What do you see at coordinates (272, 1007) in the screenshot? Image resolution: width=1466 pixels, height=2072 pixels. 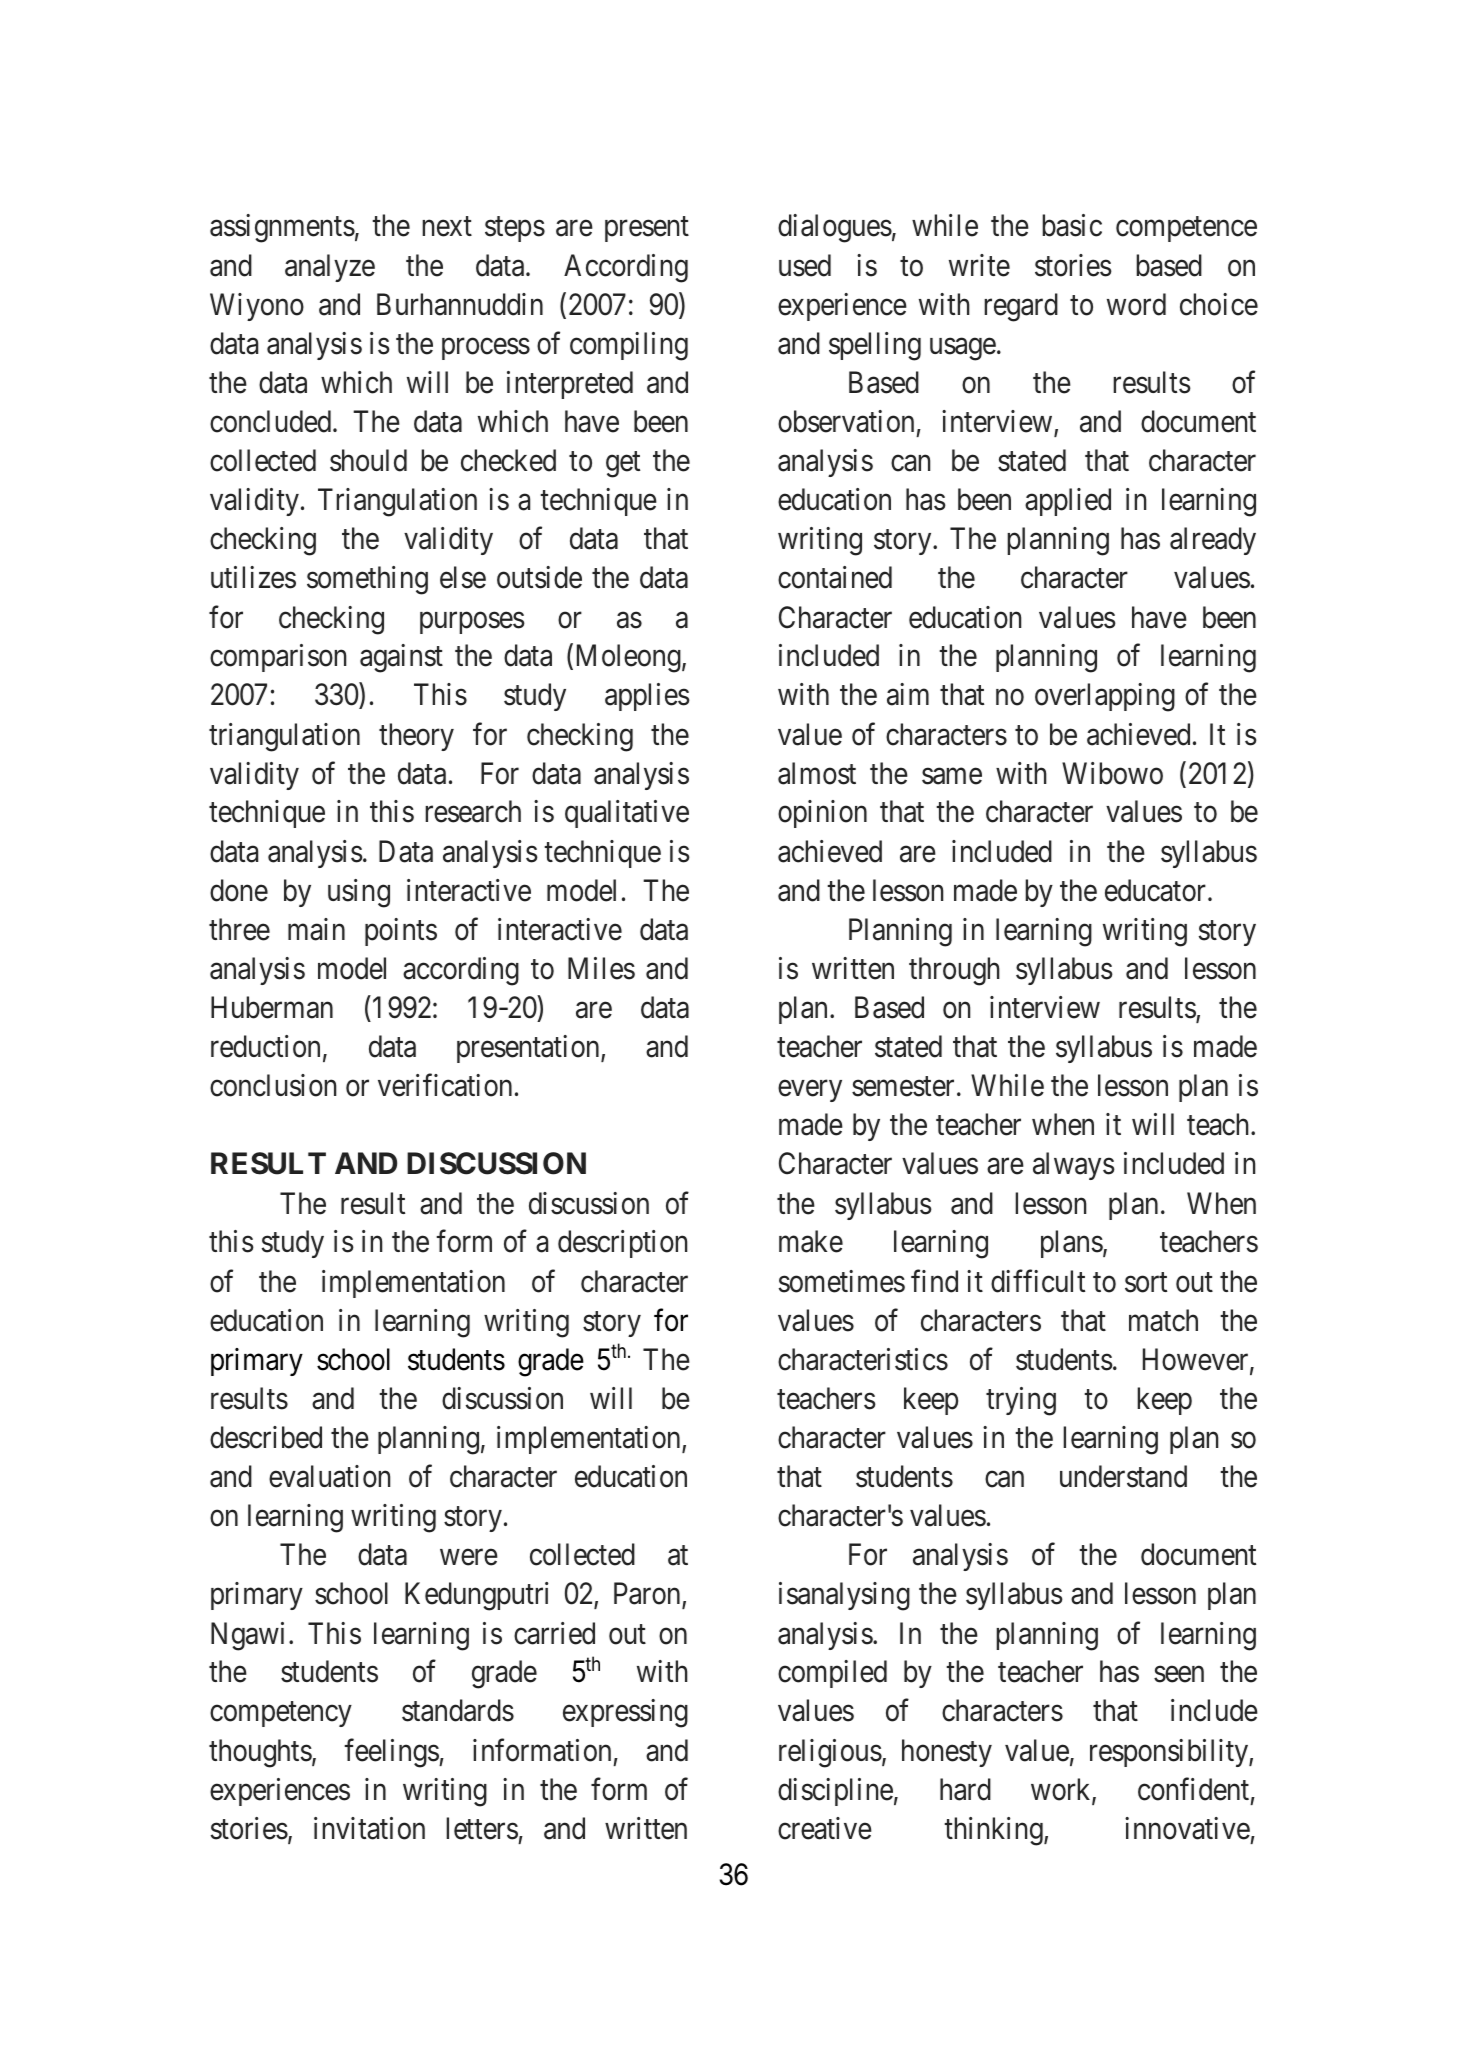 I see `Huberman` at bounding box center [272, 1007].
